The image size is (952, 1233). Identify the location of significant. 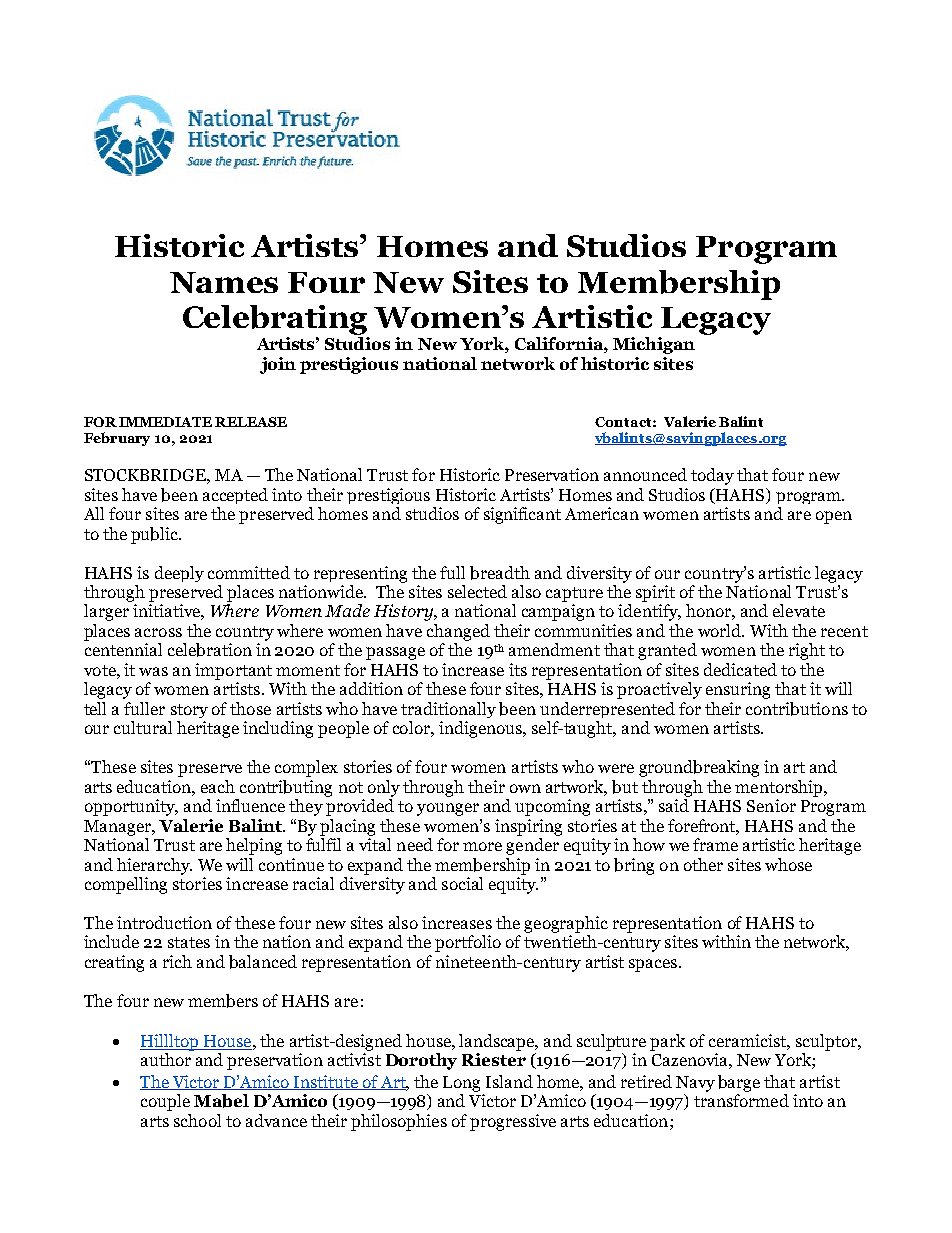
(522, 515).
